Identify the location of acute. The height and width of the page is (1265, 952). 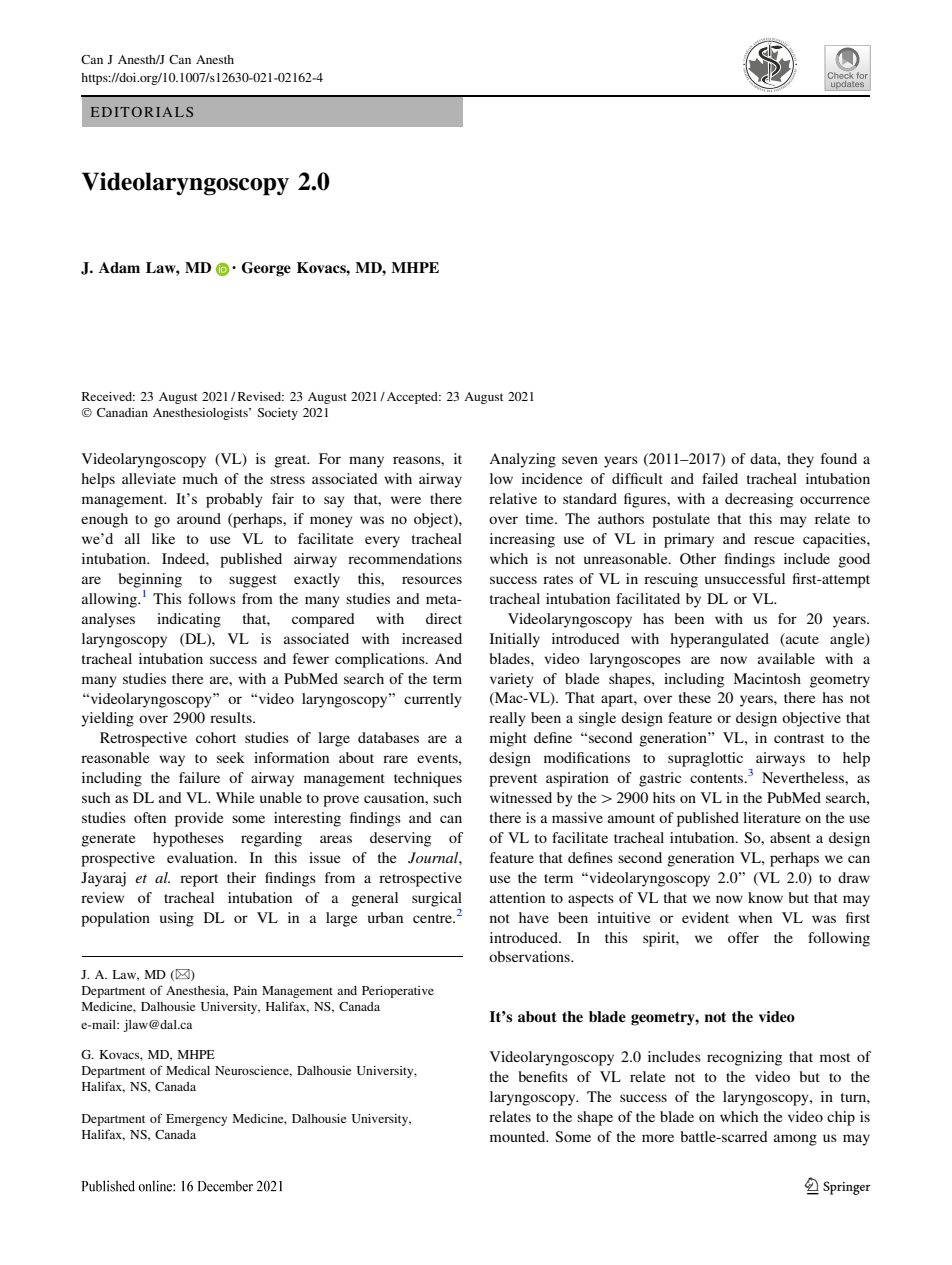
(801, 638).
